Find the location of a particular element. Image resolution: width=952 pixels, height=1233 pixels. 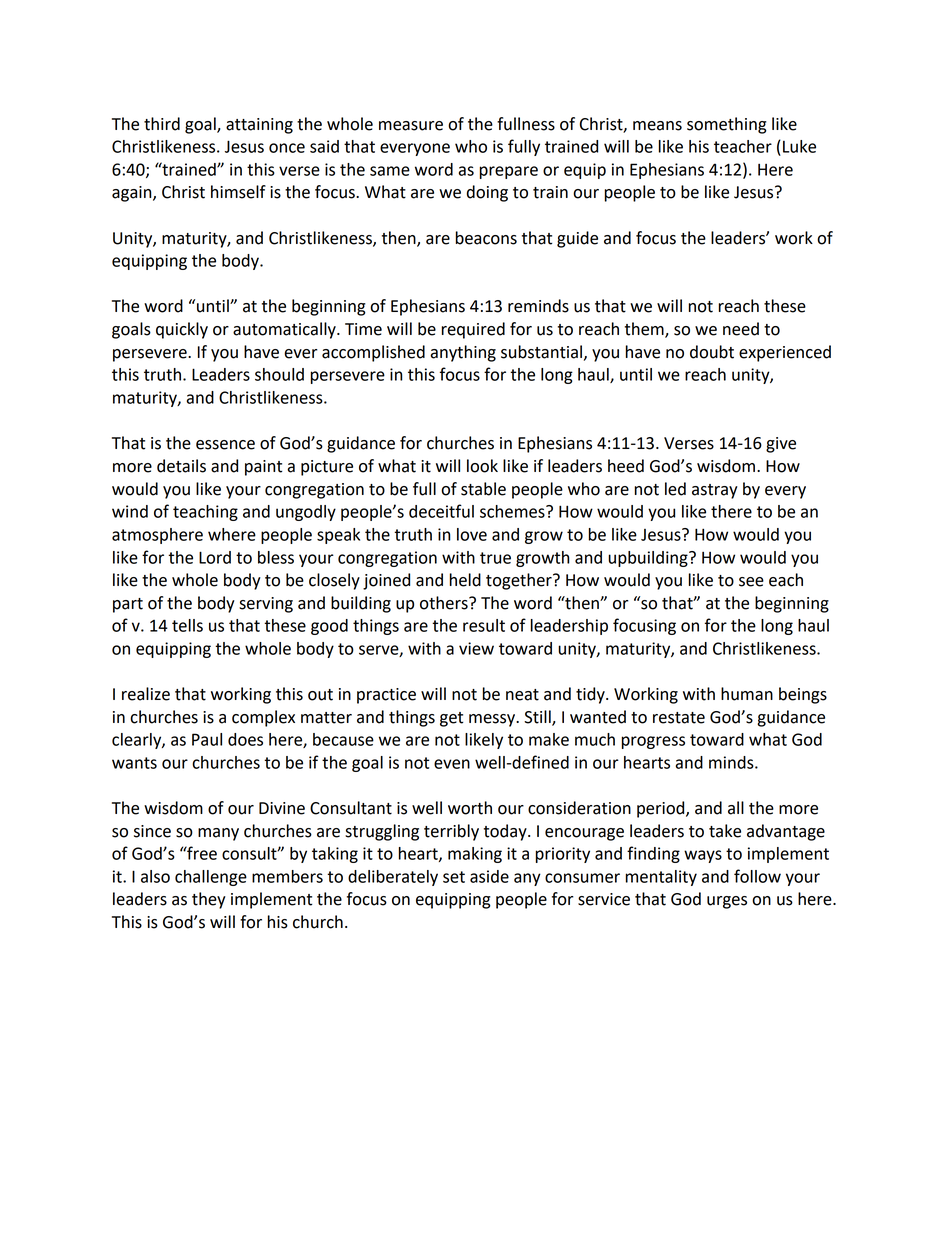

Lord is located at coordinates (215, 557).
